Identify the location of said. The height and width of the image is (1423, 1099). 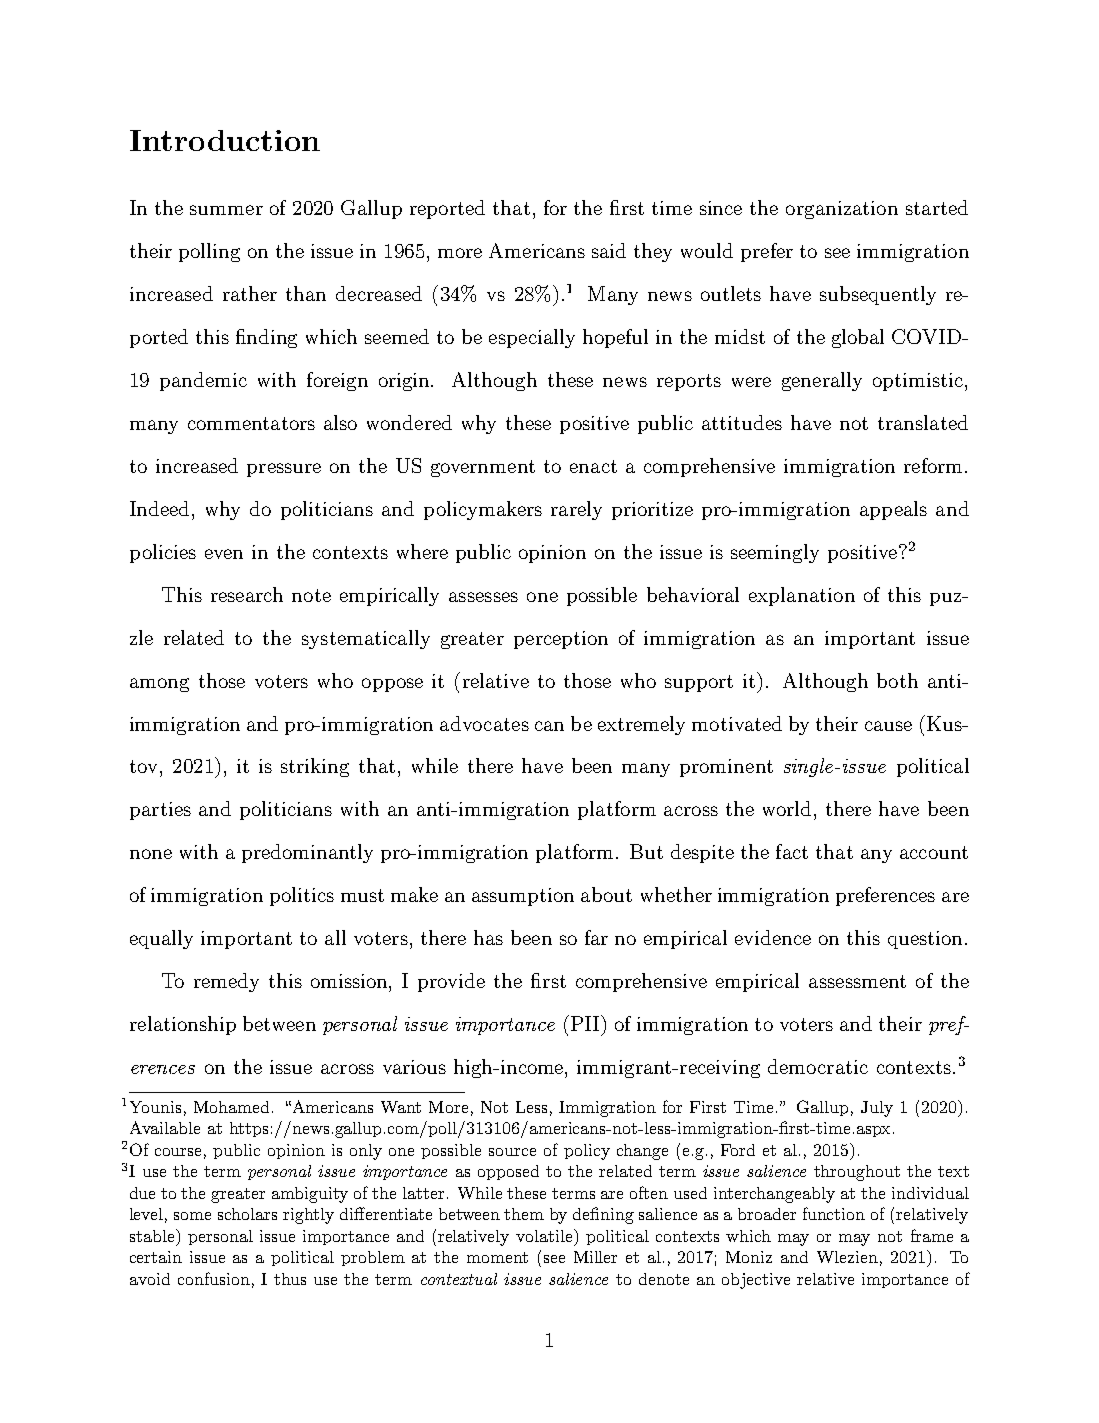
(609, 250).
